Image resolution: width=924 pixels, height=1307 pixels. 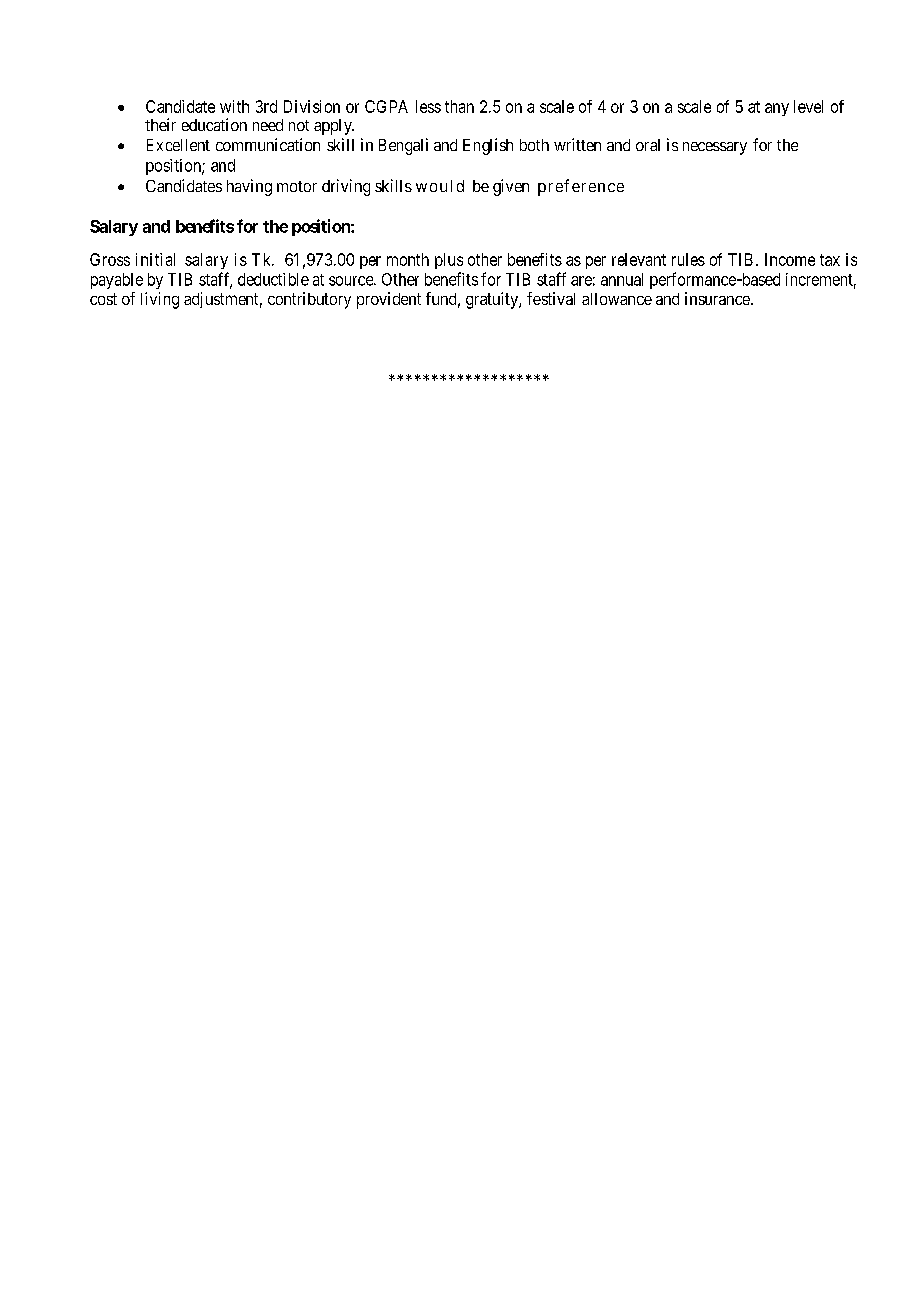 I want to click on living, so click(x=160, y=300).
